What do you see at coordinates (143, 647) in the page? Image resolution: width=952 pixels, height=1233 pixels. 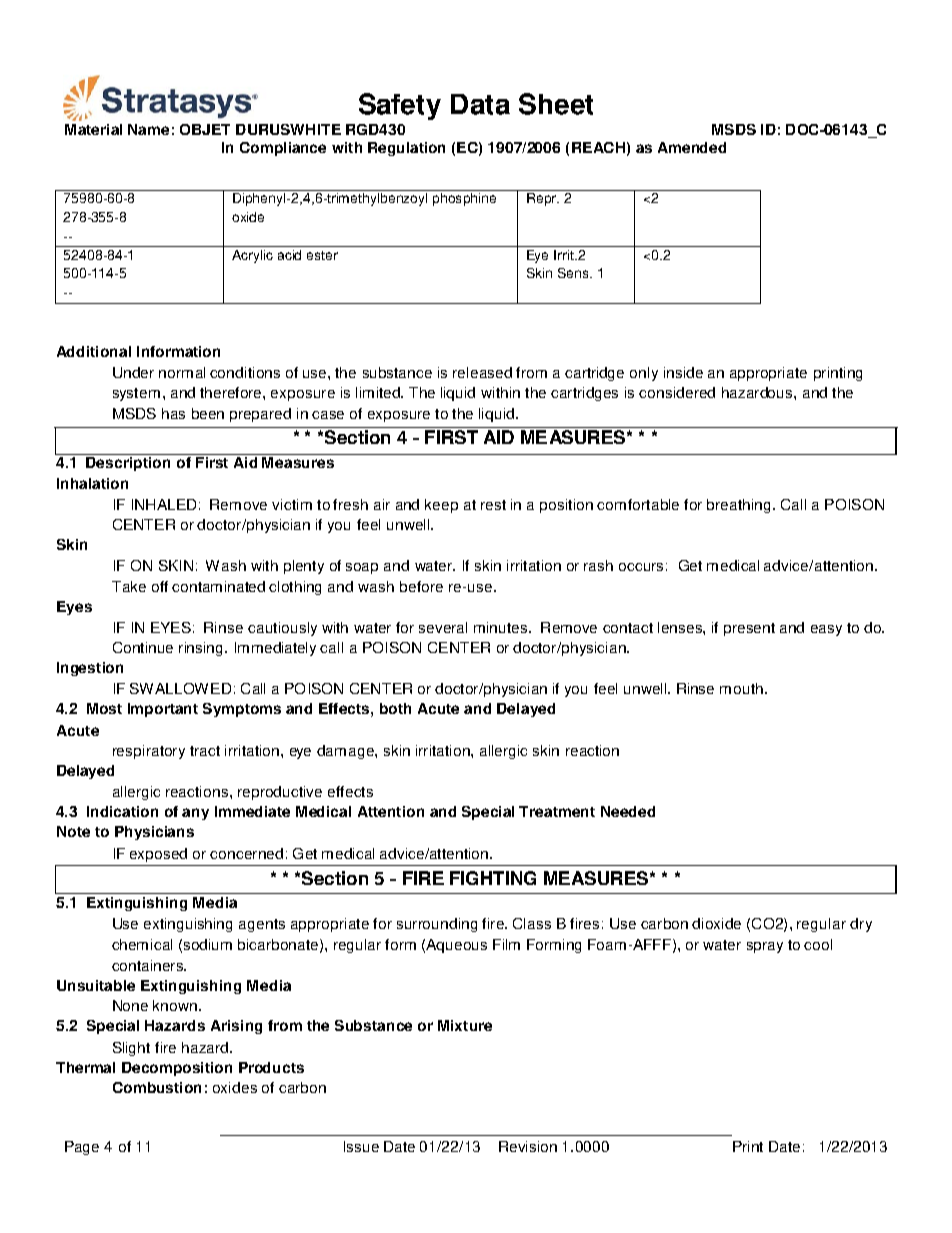 I see `Continue` at bounding box center [143, 647].
